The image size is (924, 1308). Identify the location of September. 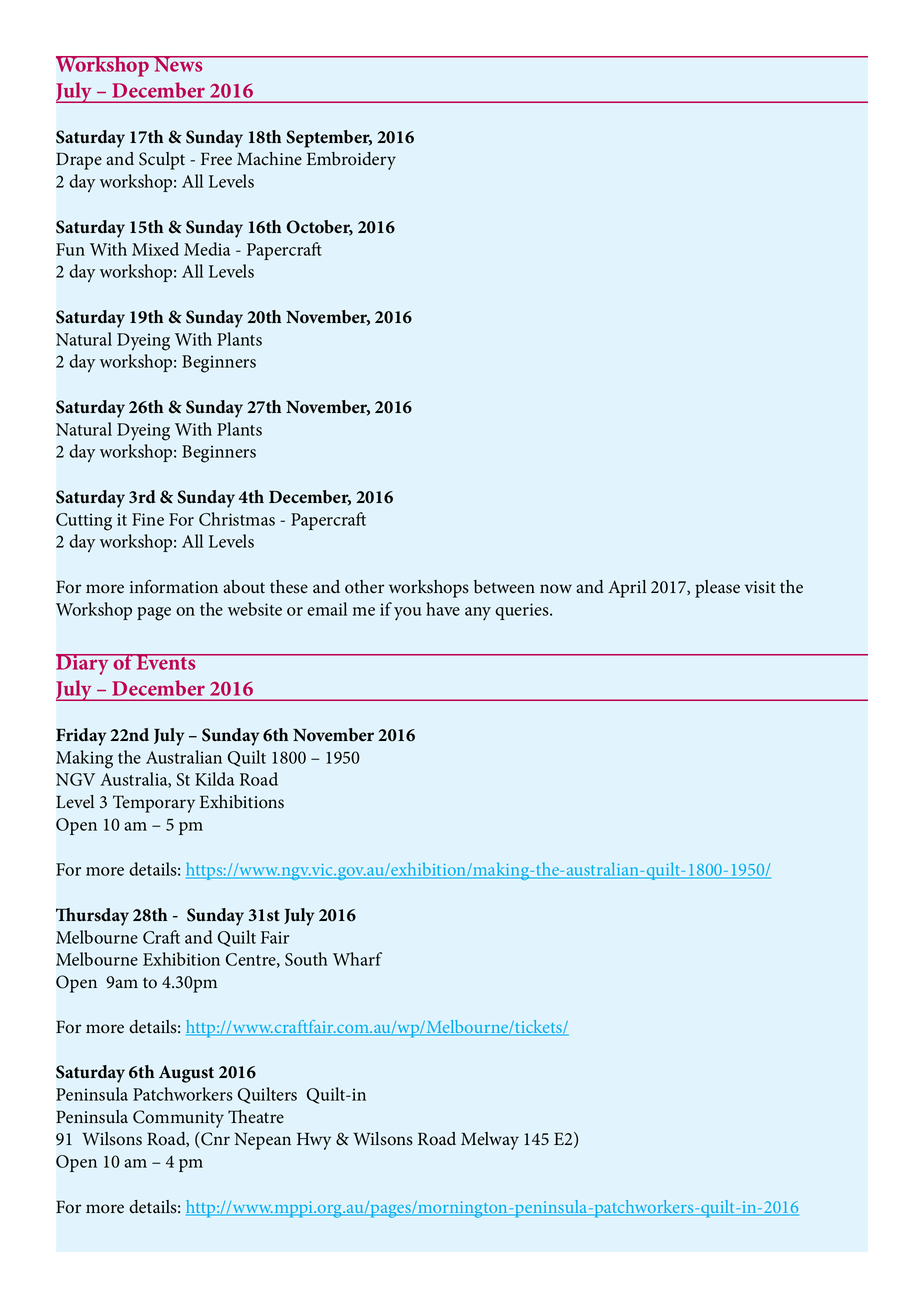
(329, 139).
